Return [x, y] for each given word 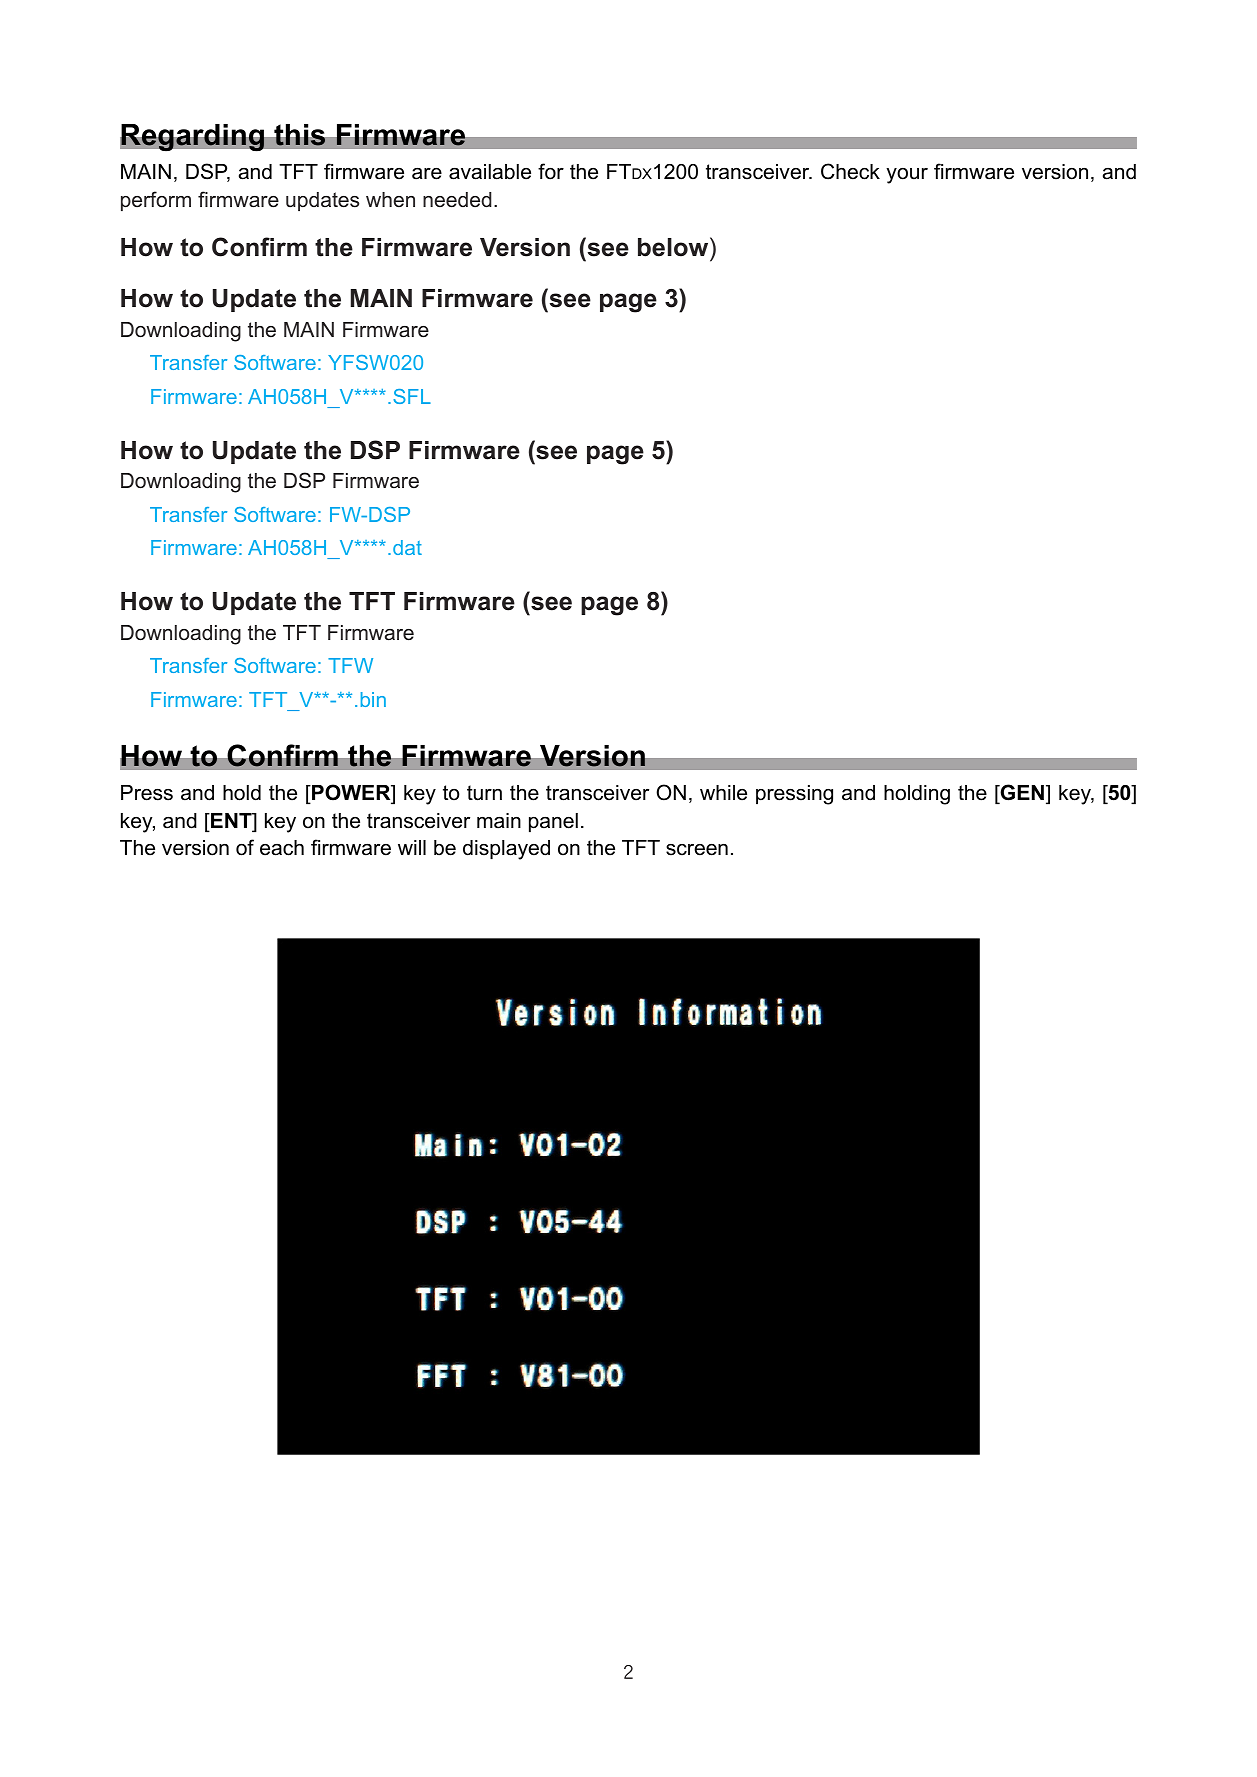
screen [697, 850]
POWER [351, 793]
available [490, 172]
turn [484, 793]
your [907, 176]
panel [553, 822]
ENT [231, 822]
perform [156, 201]
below [674, 247]
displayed [506, 850]
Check [850, 171]
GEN [1021, 793]
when [390, 199]
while [723, 793]
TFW [350, 665]
